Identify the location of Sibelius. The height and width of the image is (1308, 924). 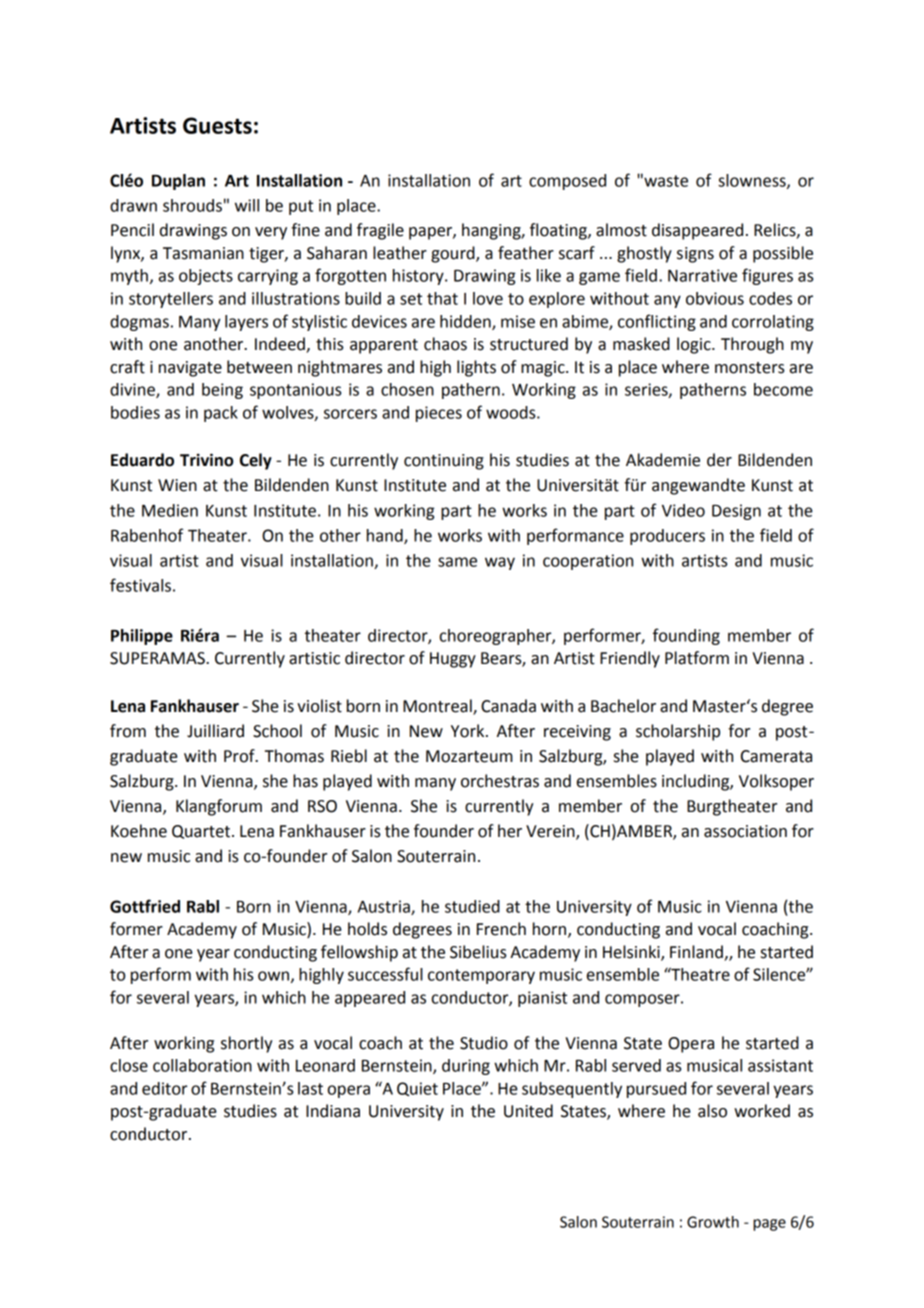
(478, 952).
